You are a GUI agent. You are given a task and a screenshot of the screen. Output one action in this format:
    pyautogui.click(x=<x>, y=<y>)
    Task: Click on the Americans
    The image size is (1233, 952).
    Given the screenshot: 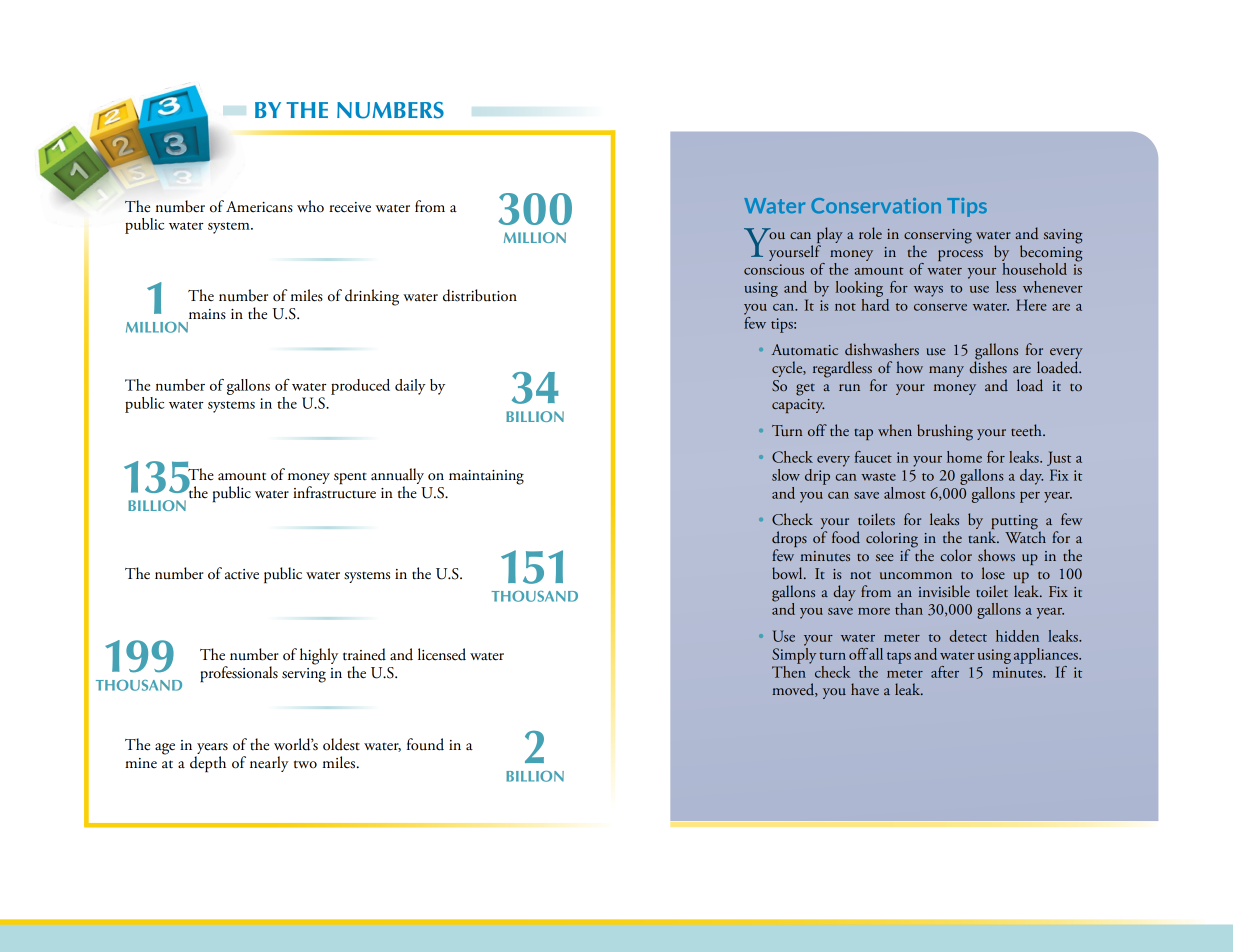 What is the action you would take?
    pyautogui.click(x=259, y=207)
